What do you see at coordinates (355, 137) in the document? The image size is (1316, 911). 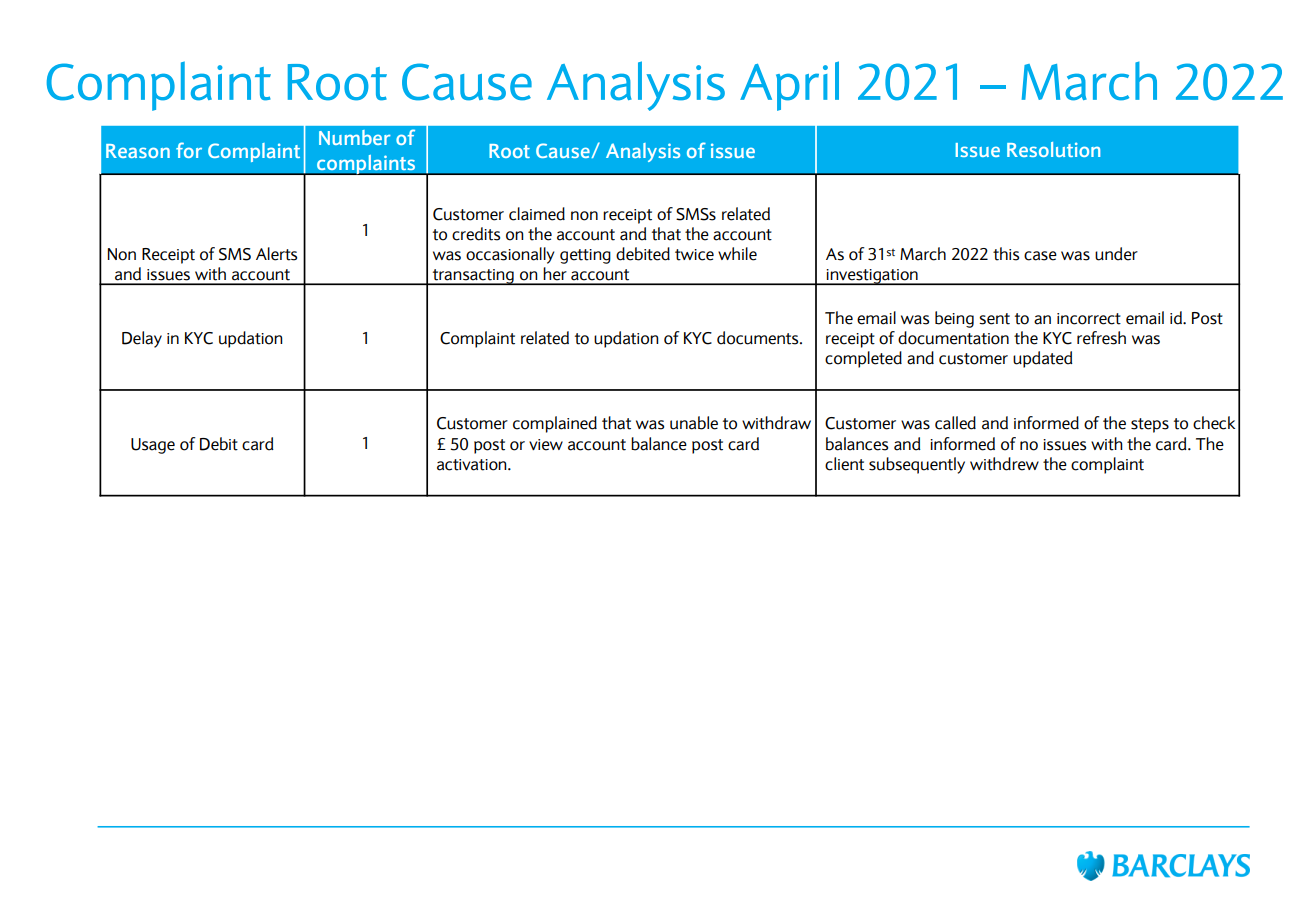 I see `Number` at bounding box center [355, 137].
